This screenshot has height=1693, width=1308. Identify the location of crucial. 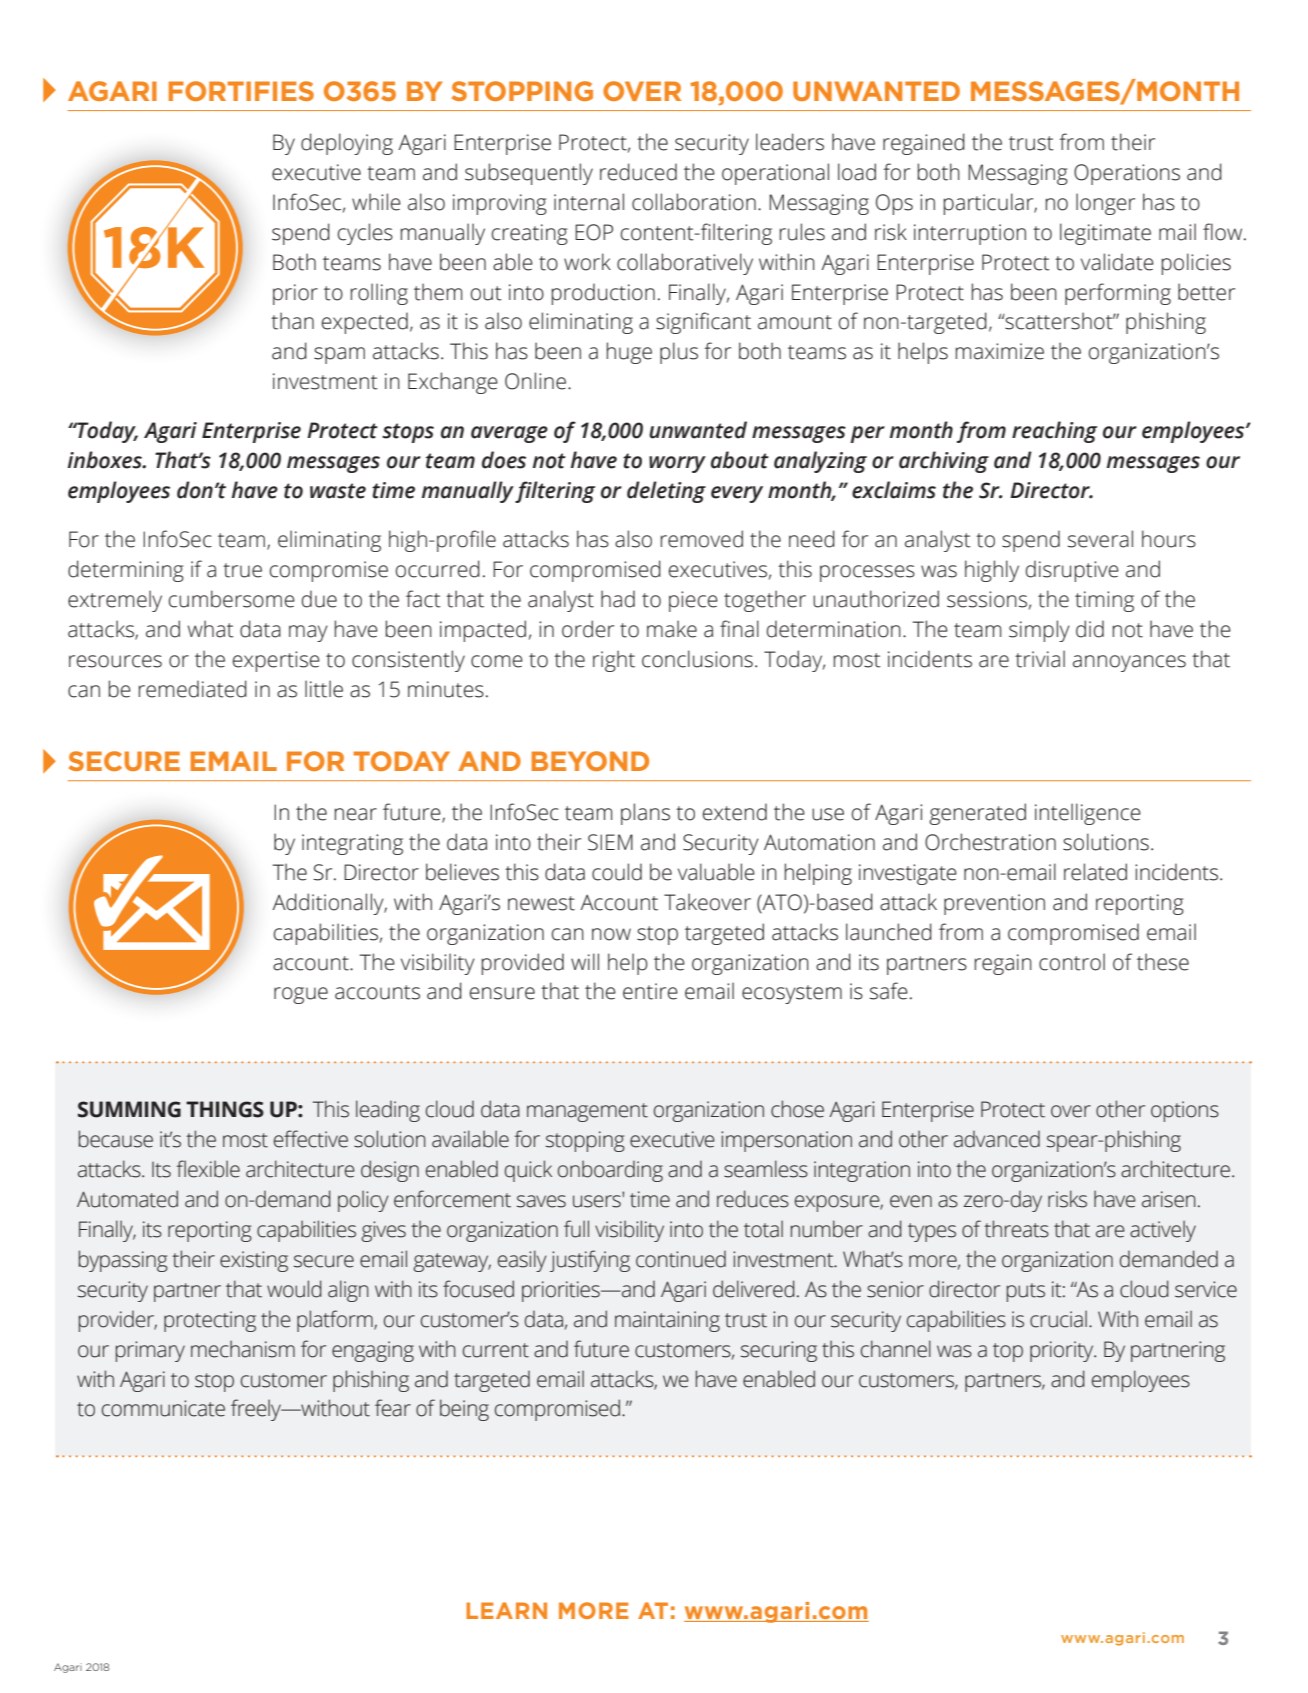
(1058, 1319).
